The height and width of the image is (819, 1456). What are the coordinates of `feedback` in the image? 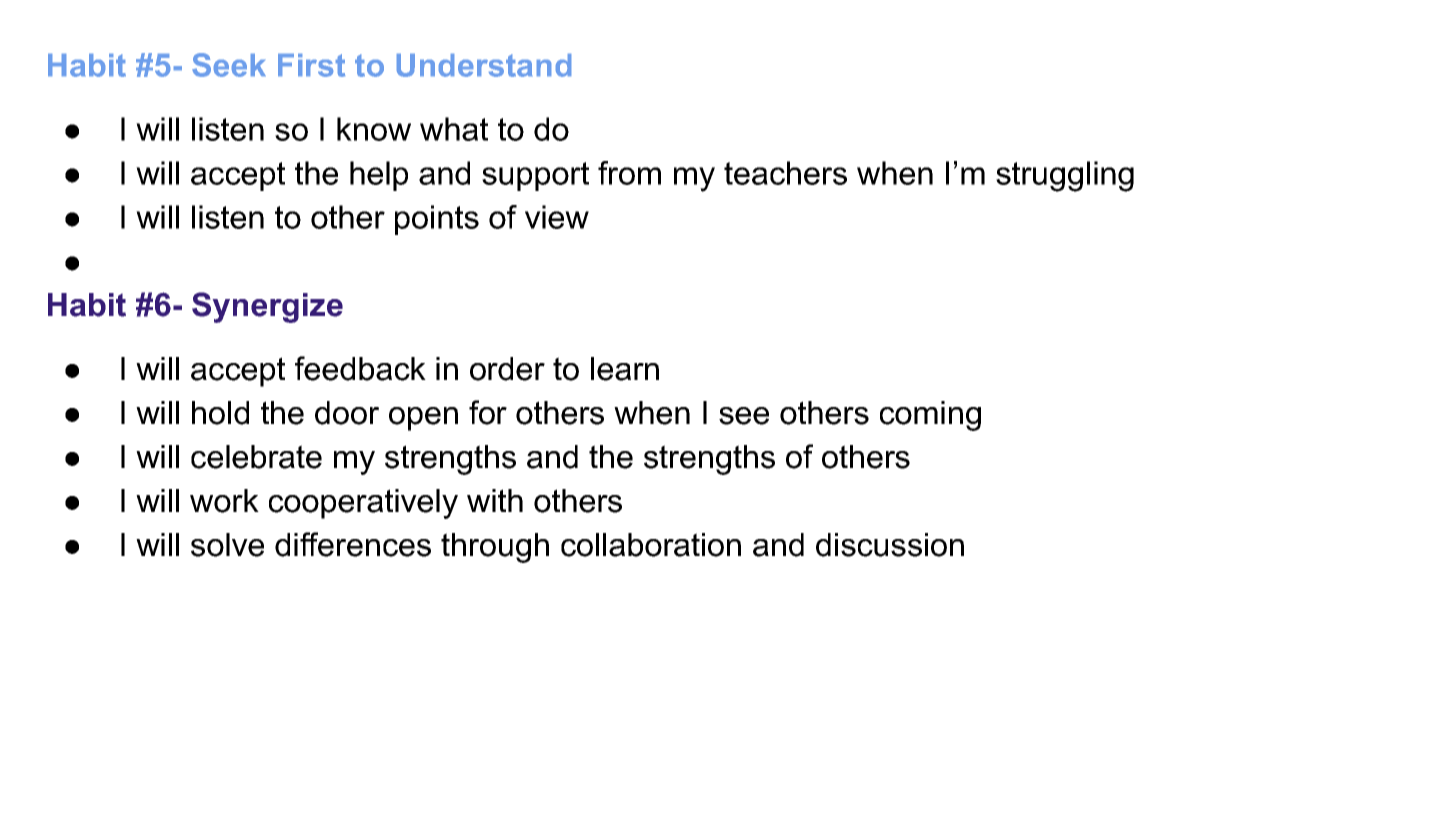 It's located at (360, 368).
